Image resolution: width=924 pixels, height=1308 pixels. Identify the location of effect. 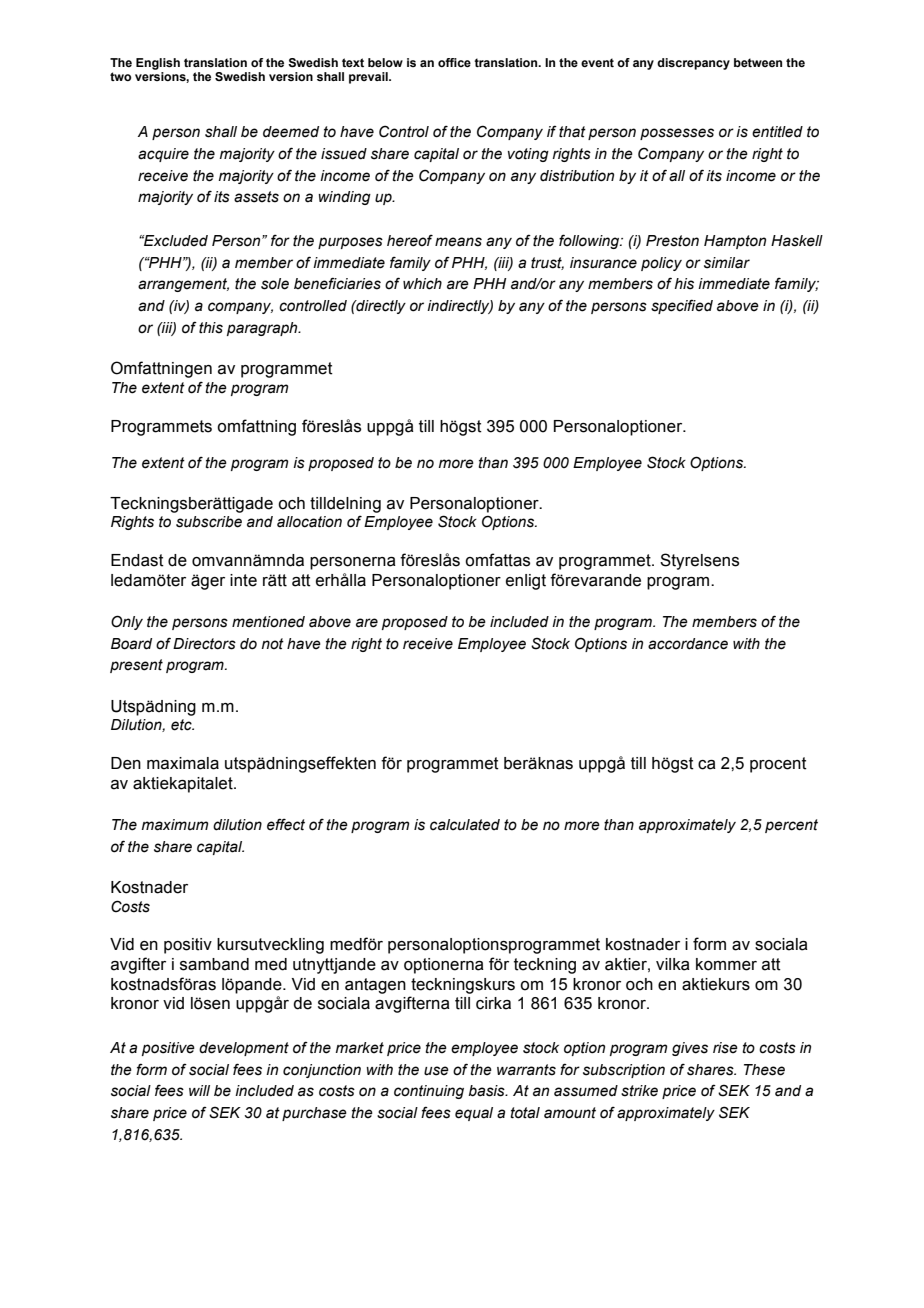
(286, 824).
